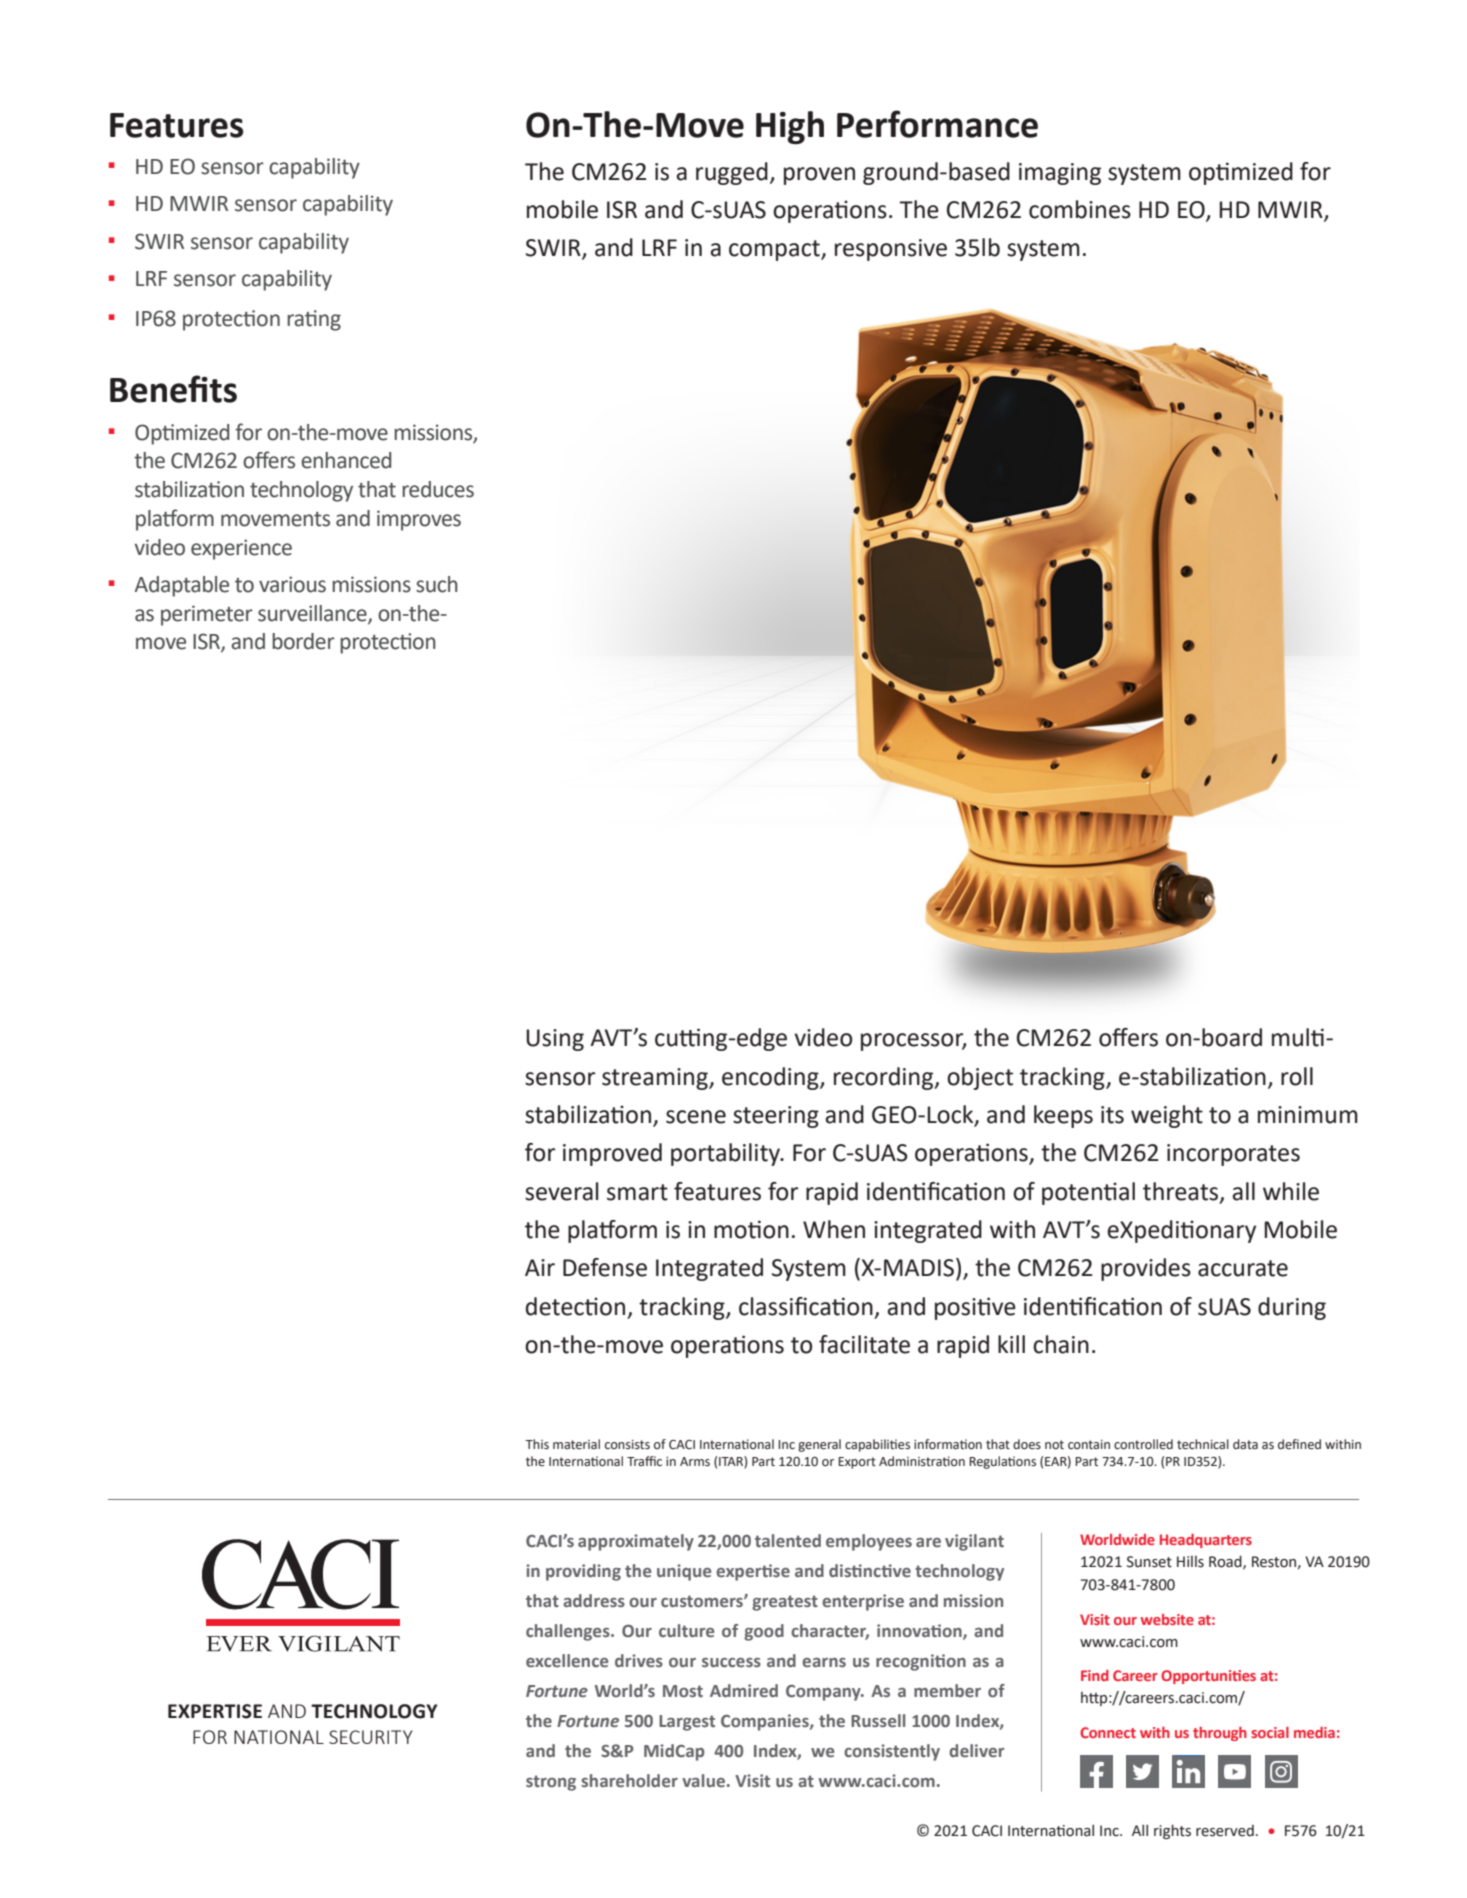 The image size is (1467, 1898). Describe the element at coordinates (703, 1780) in the document. I see `value` at that location.
